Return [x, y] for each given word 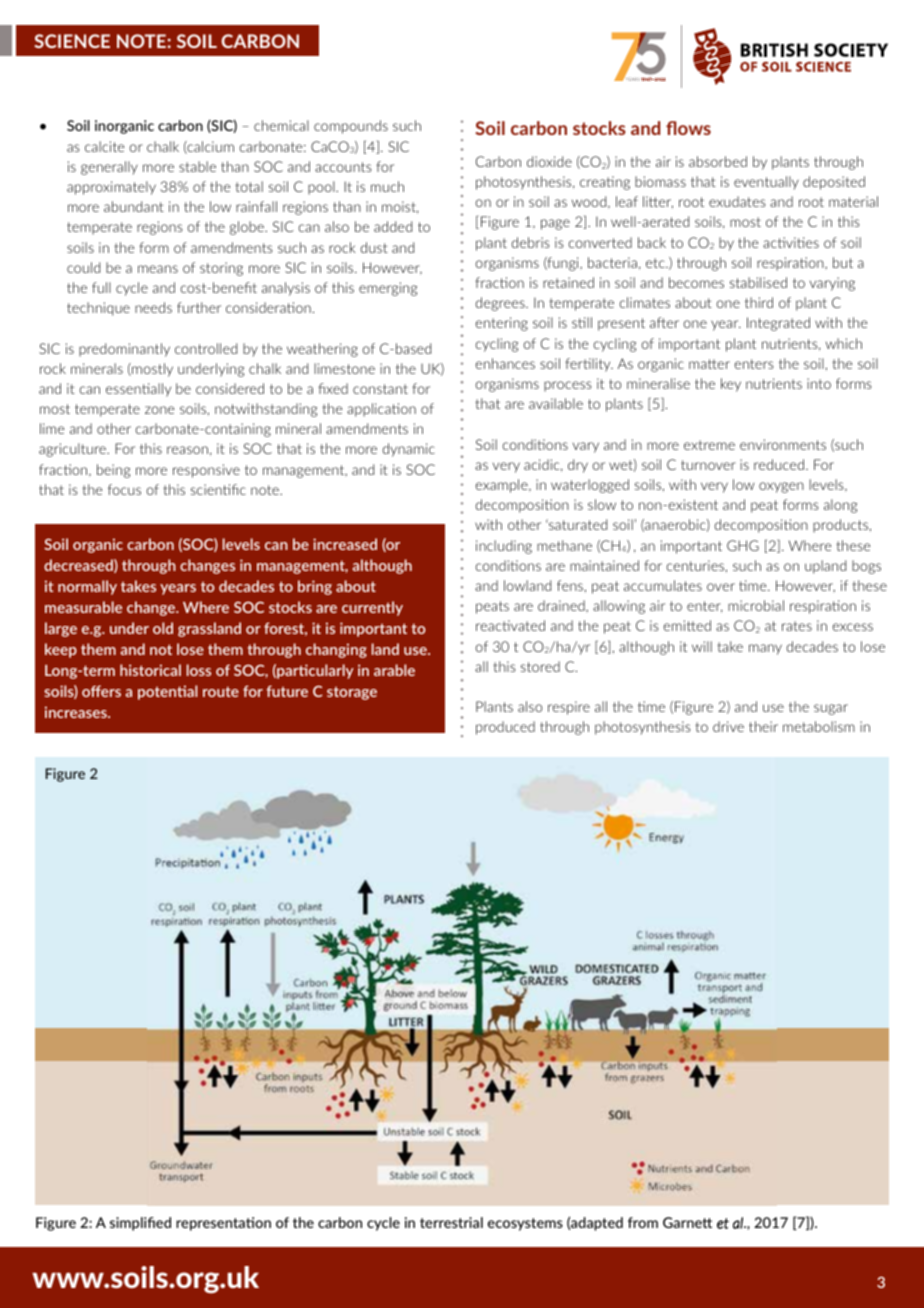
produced [505, 728]
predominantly [124, 350]
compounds [351, 127]
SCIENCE [72, 41]
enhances [505, 363]
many [765, 649]
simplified [140, 1224]
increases [77, 712]
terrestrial [451, 1222]
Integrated [778, 324]
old [163, 628]
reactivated [510, 625]
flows [688, 128]
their [763, 726]
